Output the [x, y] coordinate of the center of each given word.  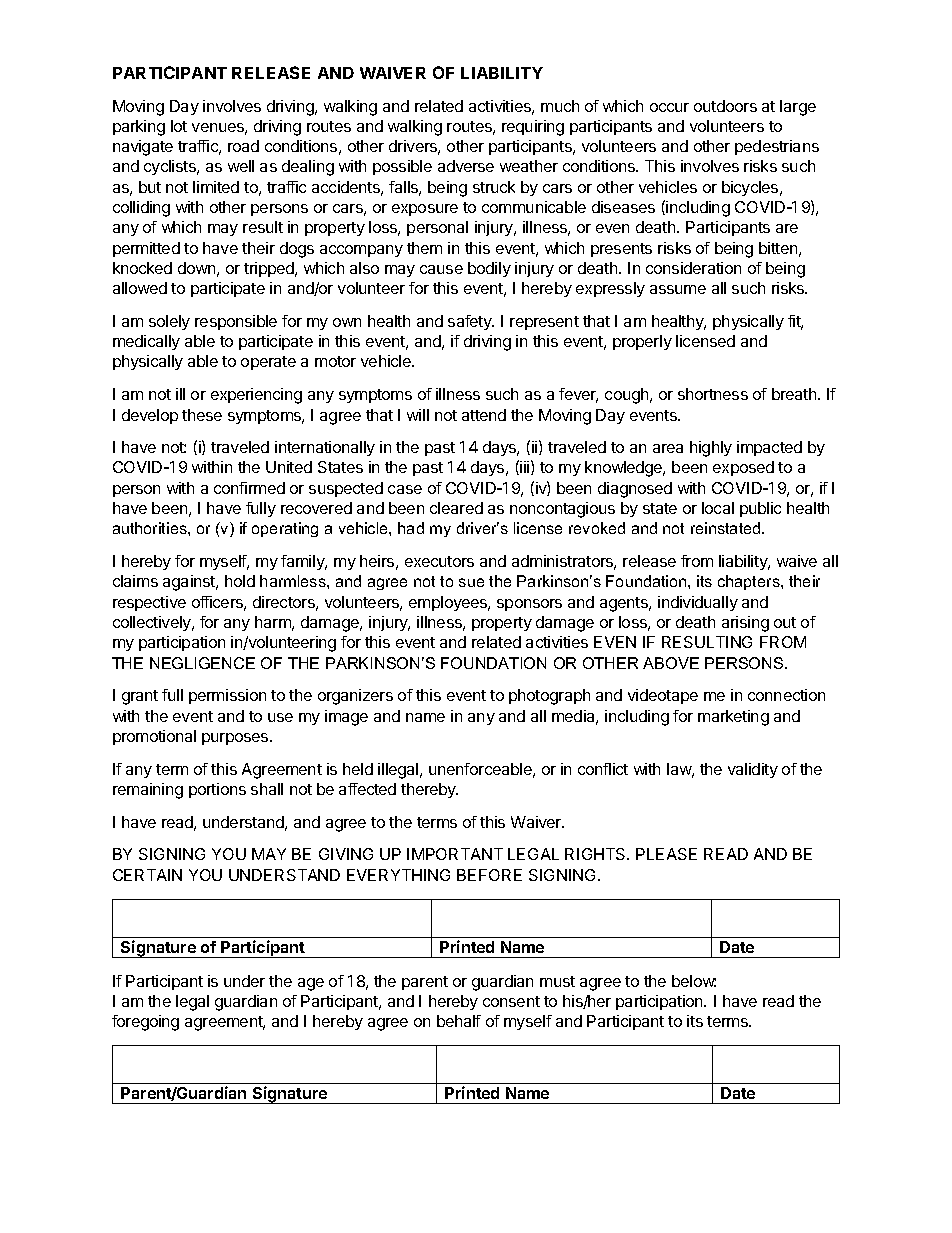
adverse [466, 166]
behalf [459, 1021]
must [557, 981]
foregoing [145, 1023]
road [243, 146]
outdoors [725, 106]
